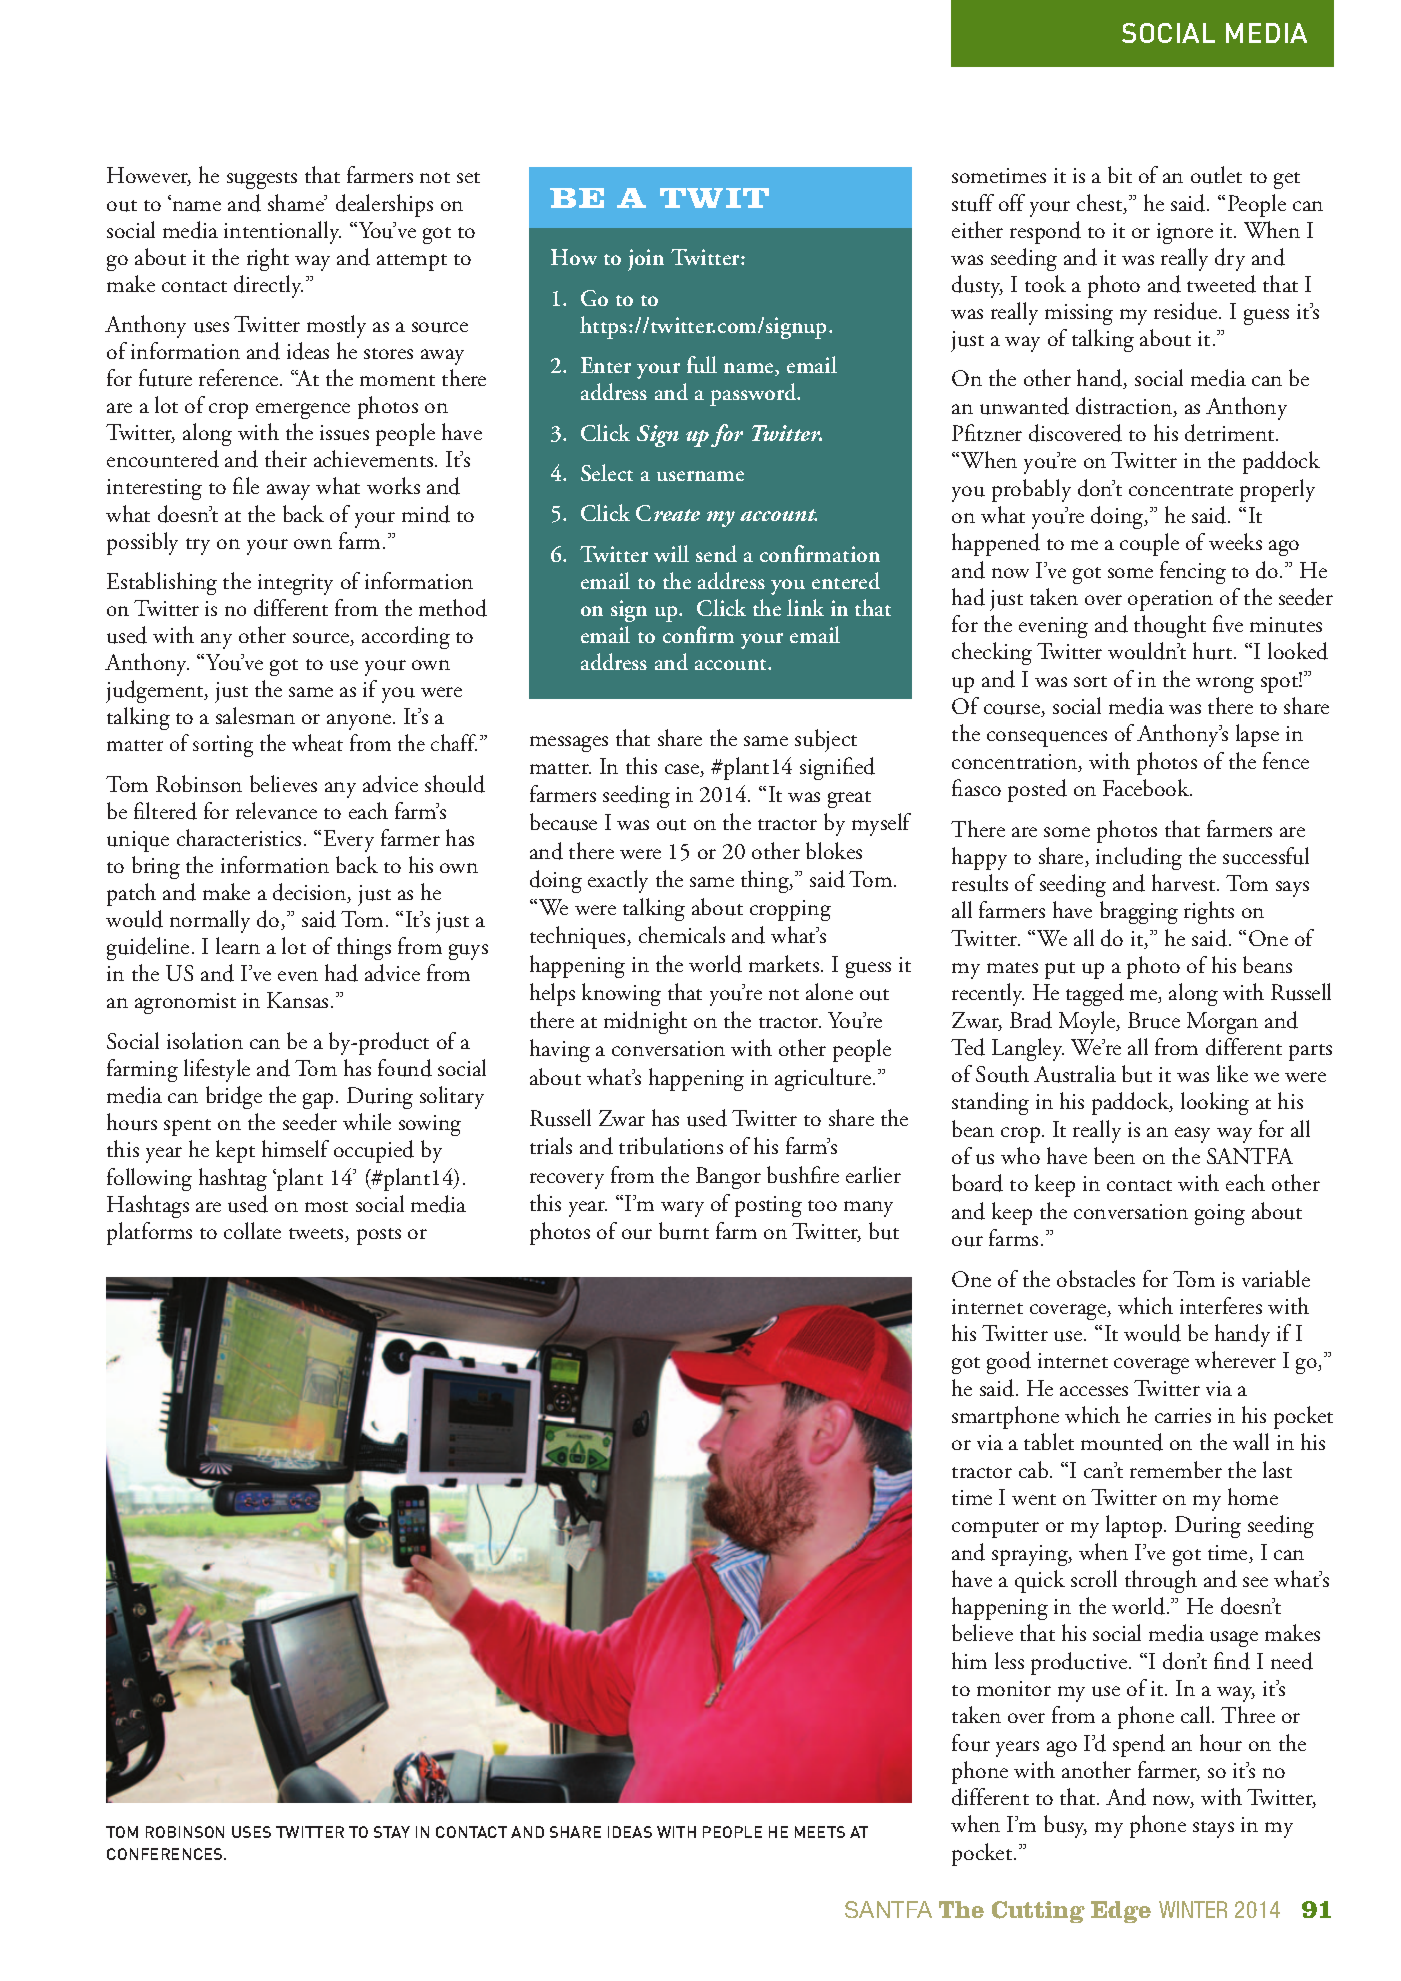  I want to click on WINTER, so click(1193, 1909).
